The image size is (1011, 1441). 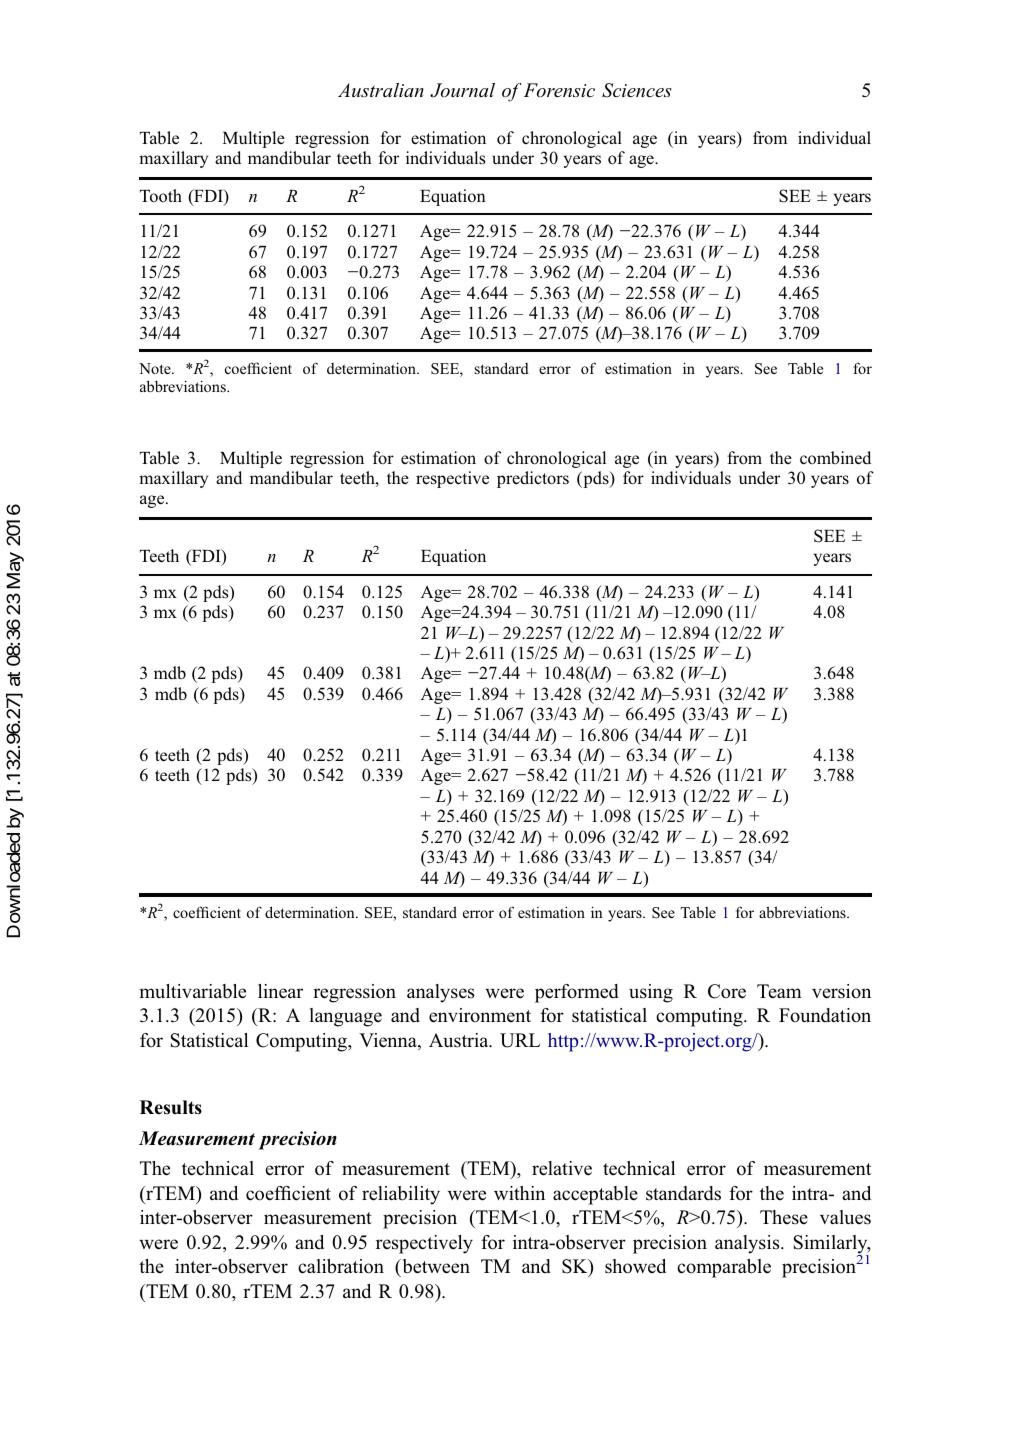 I want to click on Sciences, so click(x=637, y=90).
